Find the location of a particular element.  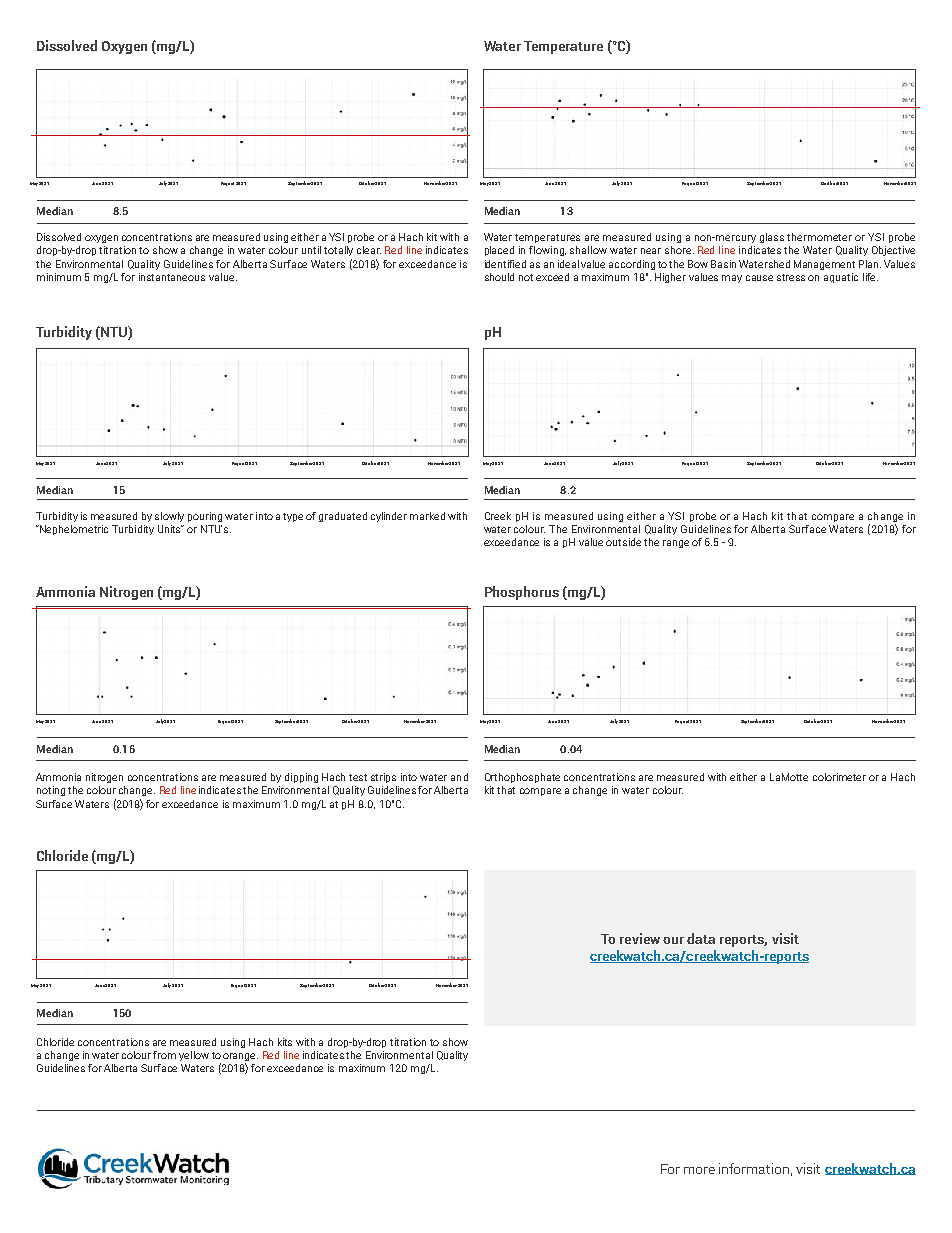

and is located at coordinates (459, 777).
